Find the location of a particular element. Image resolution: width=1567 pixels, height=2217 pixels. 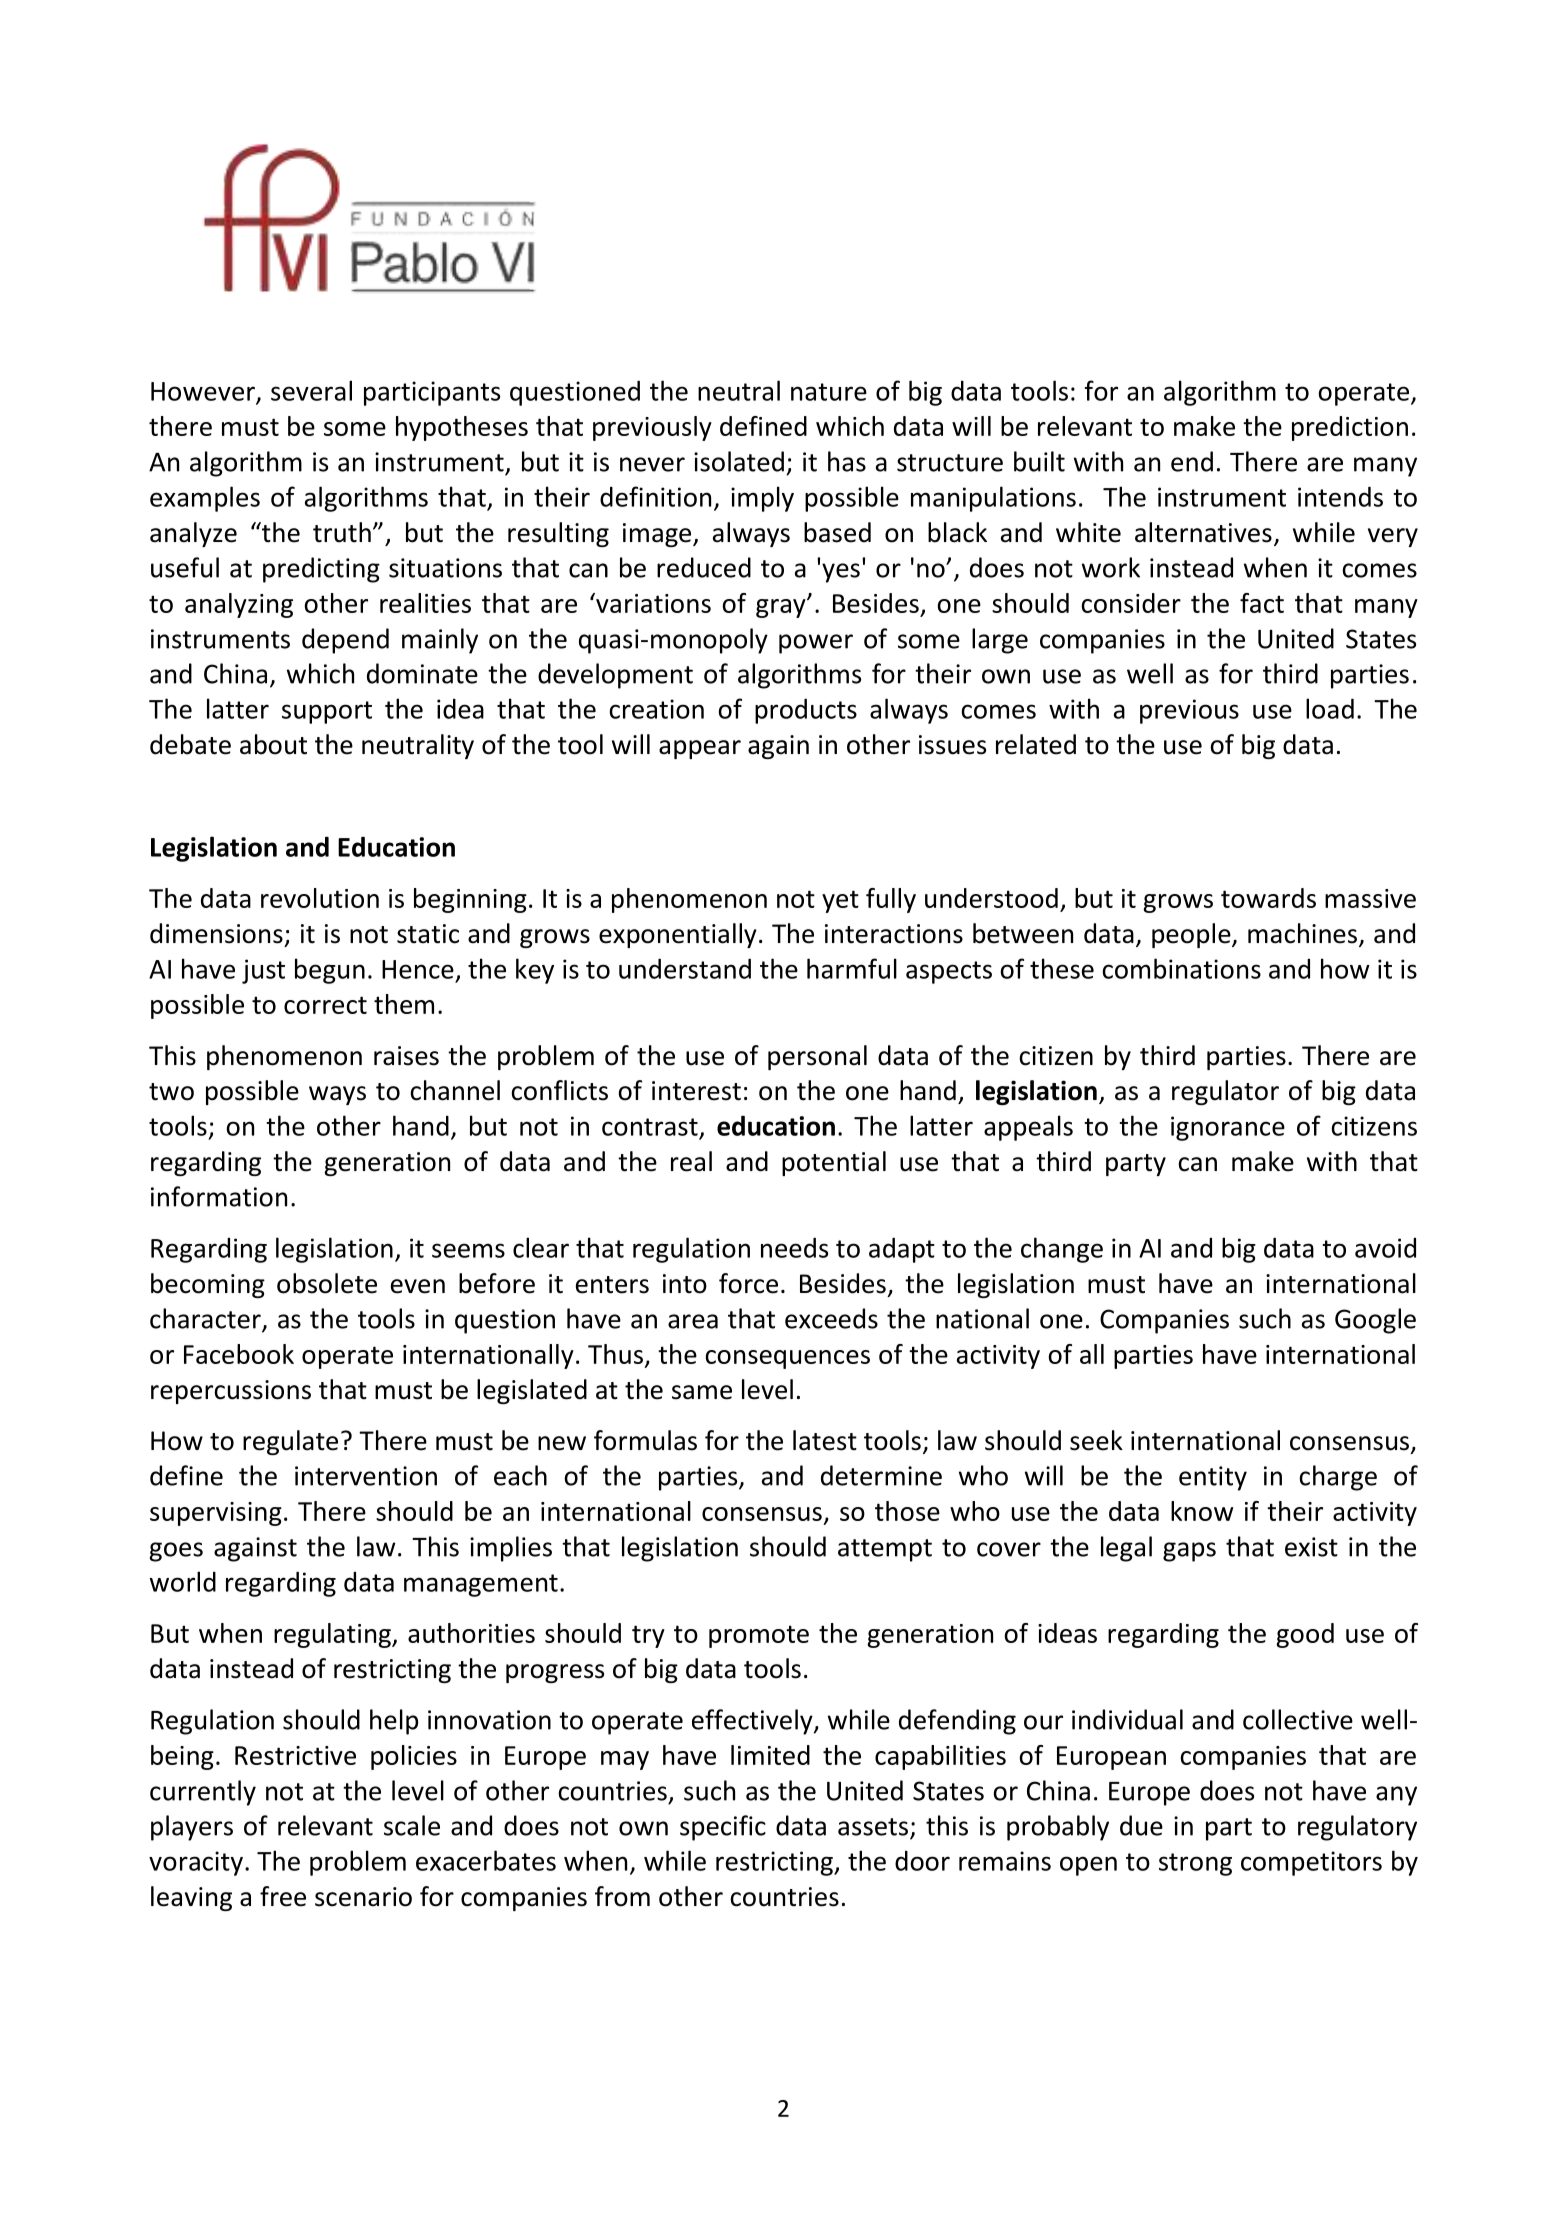

several is located at coordinates (311, 390).
